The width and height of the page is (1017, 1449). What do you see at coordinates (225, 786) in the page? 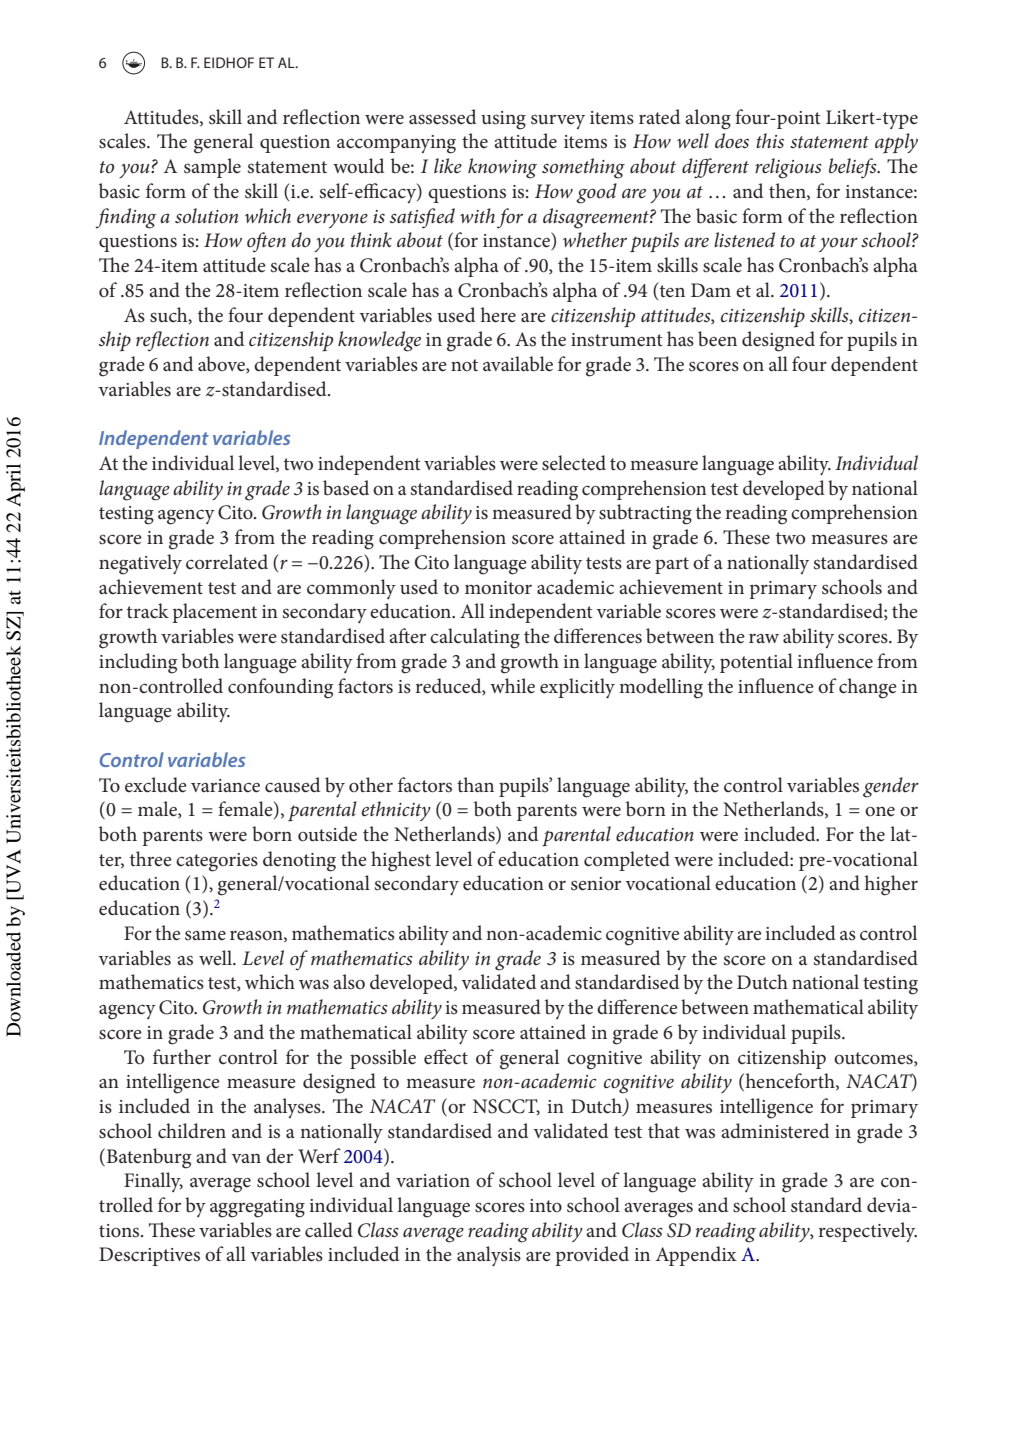
I see `variance` at bounding box center [225, 786].
